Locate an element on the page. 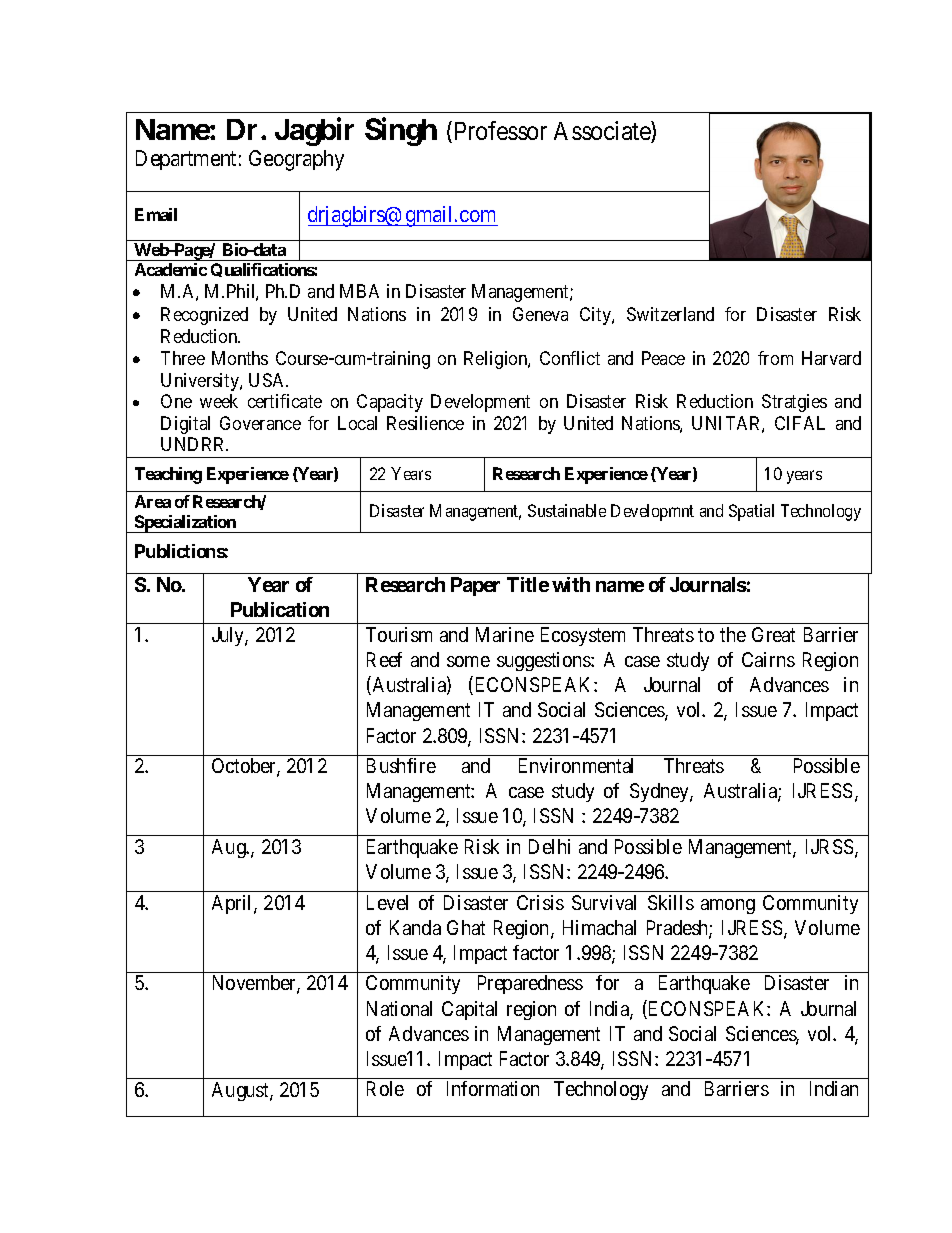  Paper is located at coordinates (475, 586).
